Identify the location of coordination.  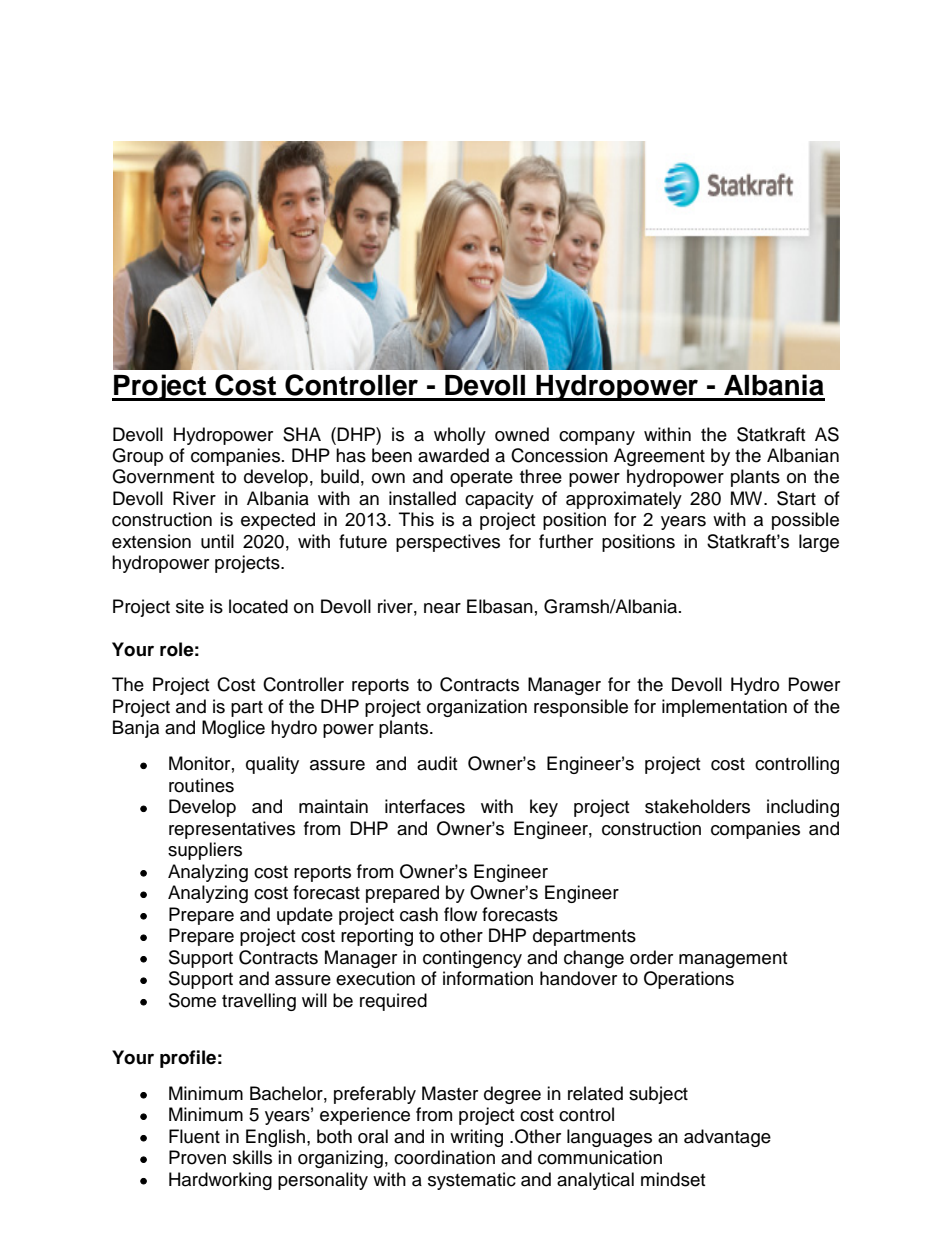
(444, 1157).
